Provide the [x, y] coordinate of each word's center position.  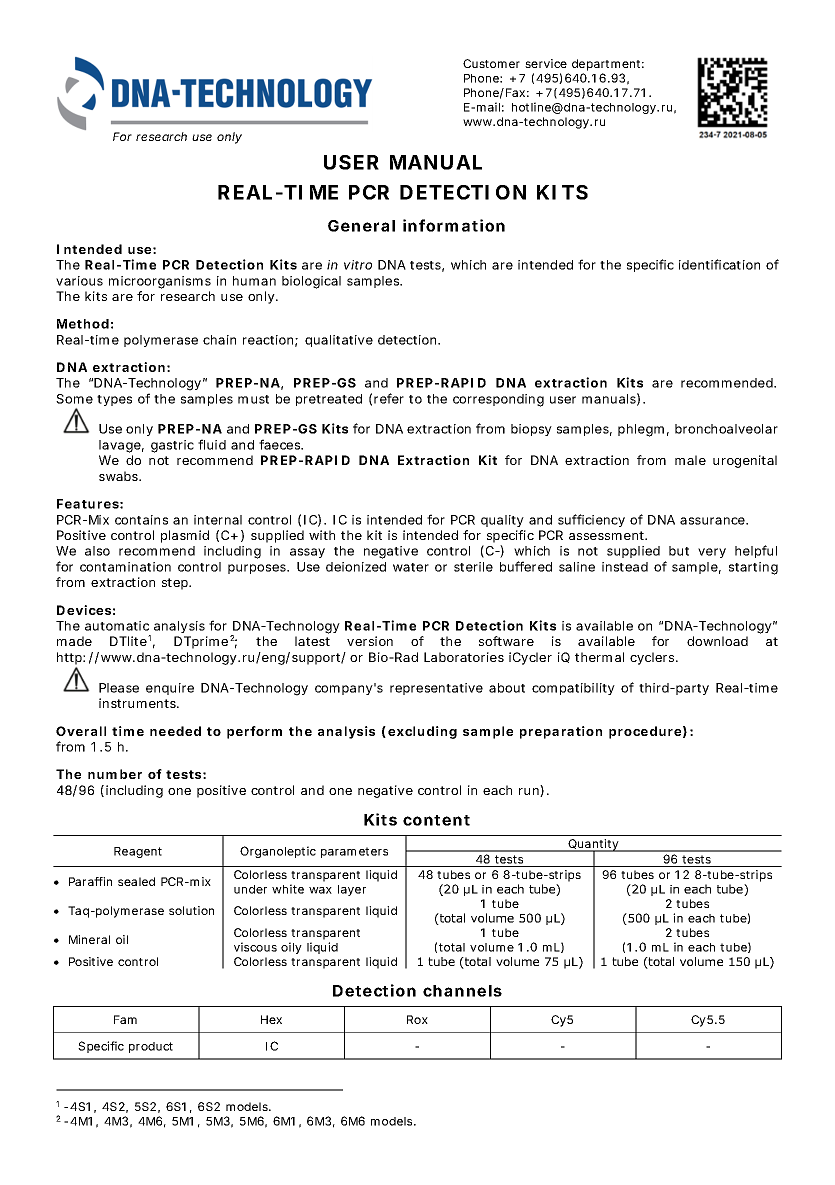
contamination [125, 567]
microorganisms [160, 282]
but [679, 551]
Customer [491, 63]
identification [719, 264]
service [546, 63]
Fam [125, 1019]
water [411, 567]
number [115, 774]
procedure [645, 732]
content [436, 820]
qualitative [339, 341]
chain [219, 340]
